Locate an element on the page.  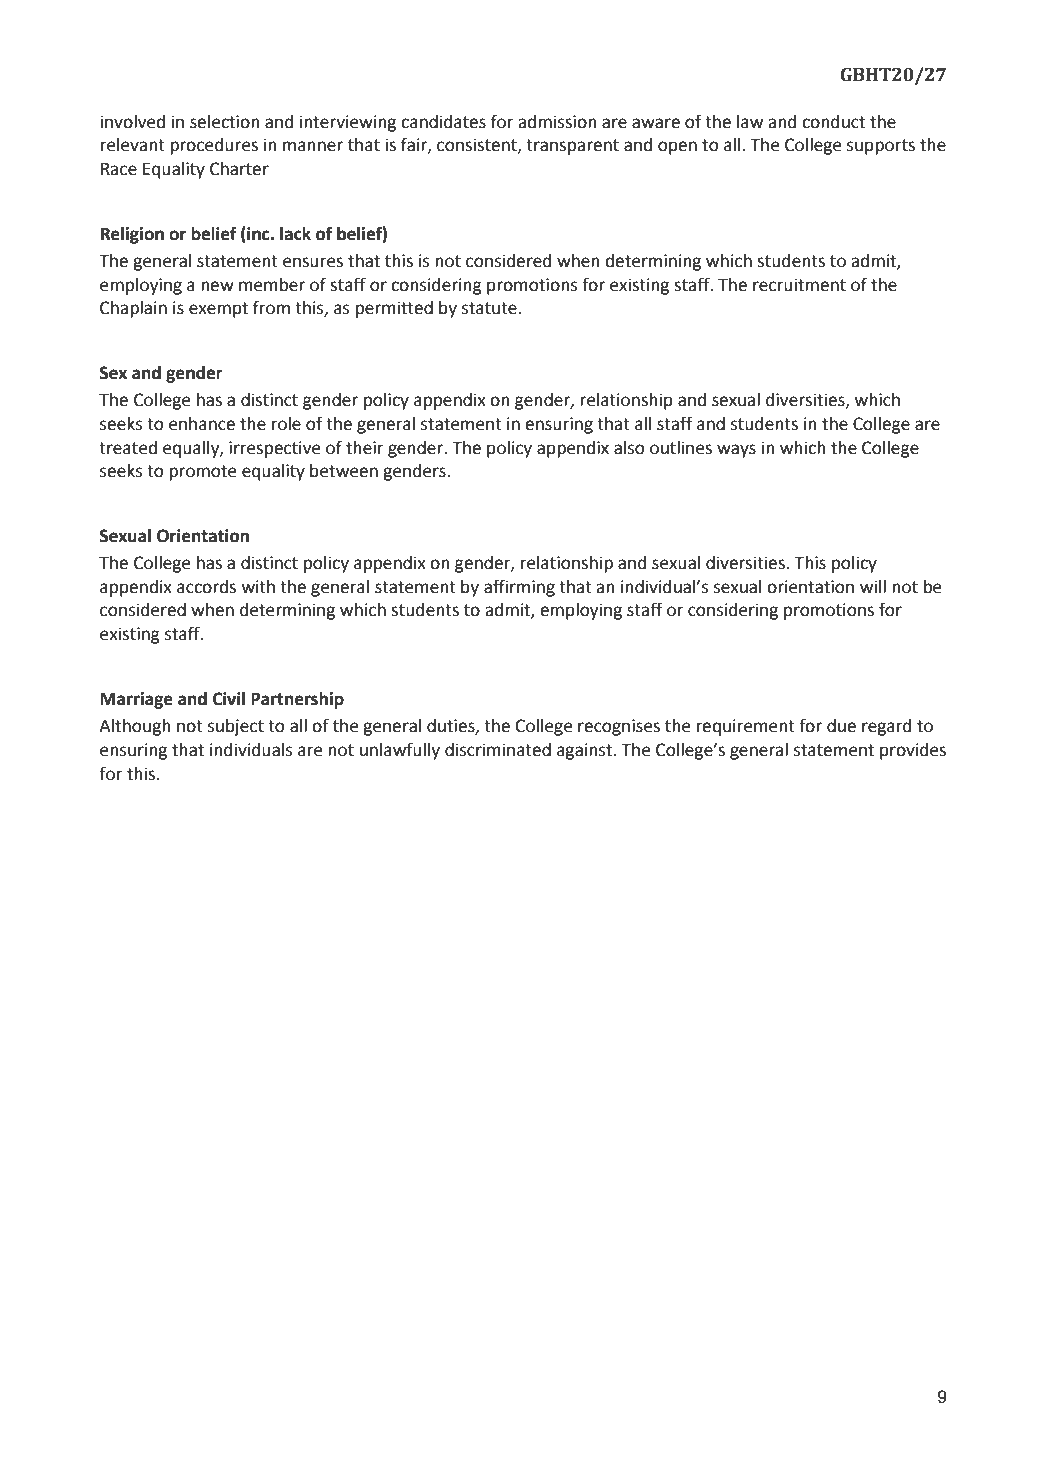
new is located at coordinates (217, 286).
